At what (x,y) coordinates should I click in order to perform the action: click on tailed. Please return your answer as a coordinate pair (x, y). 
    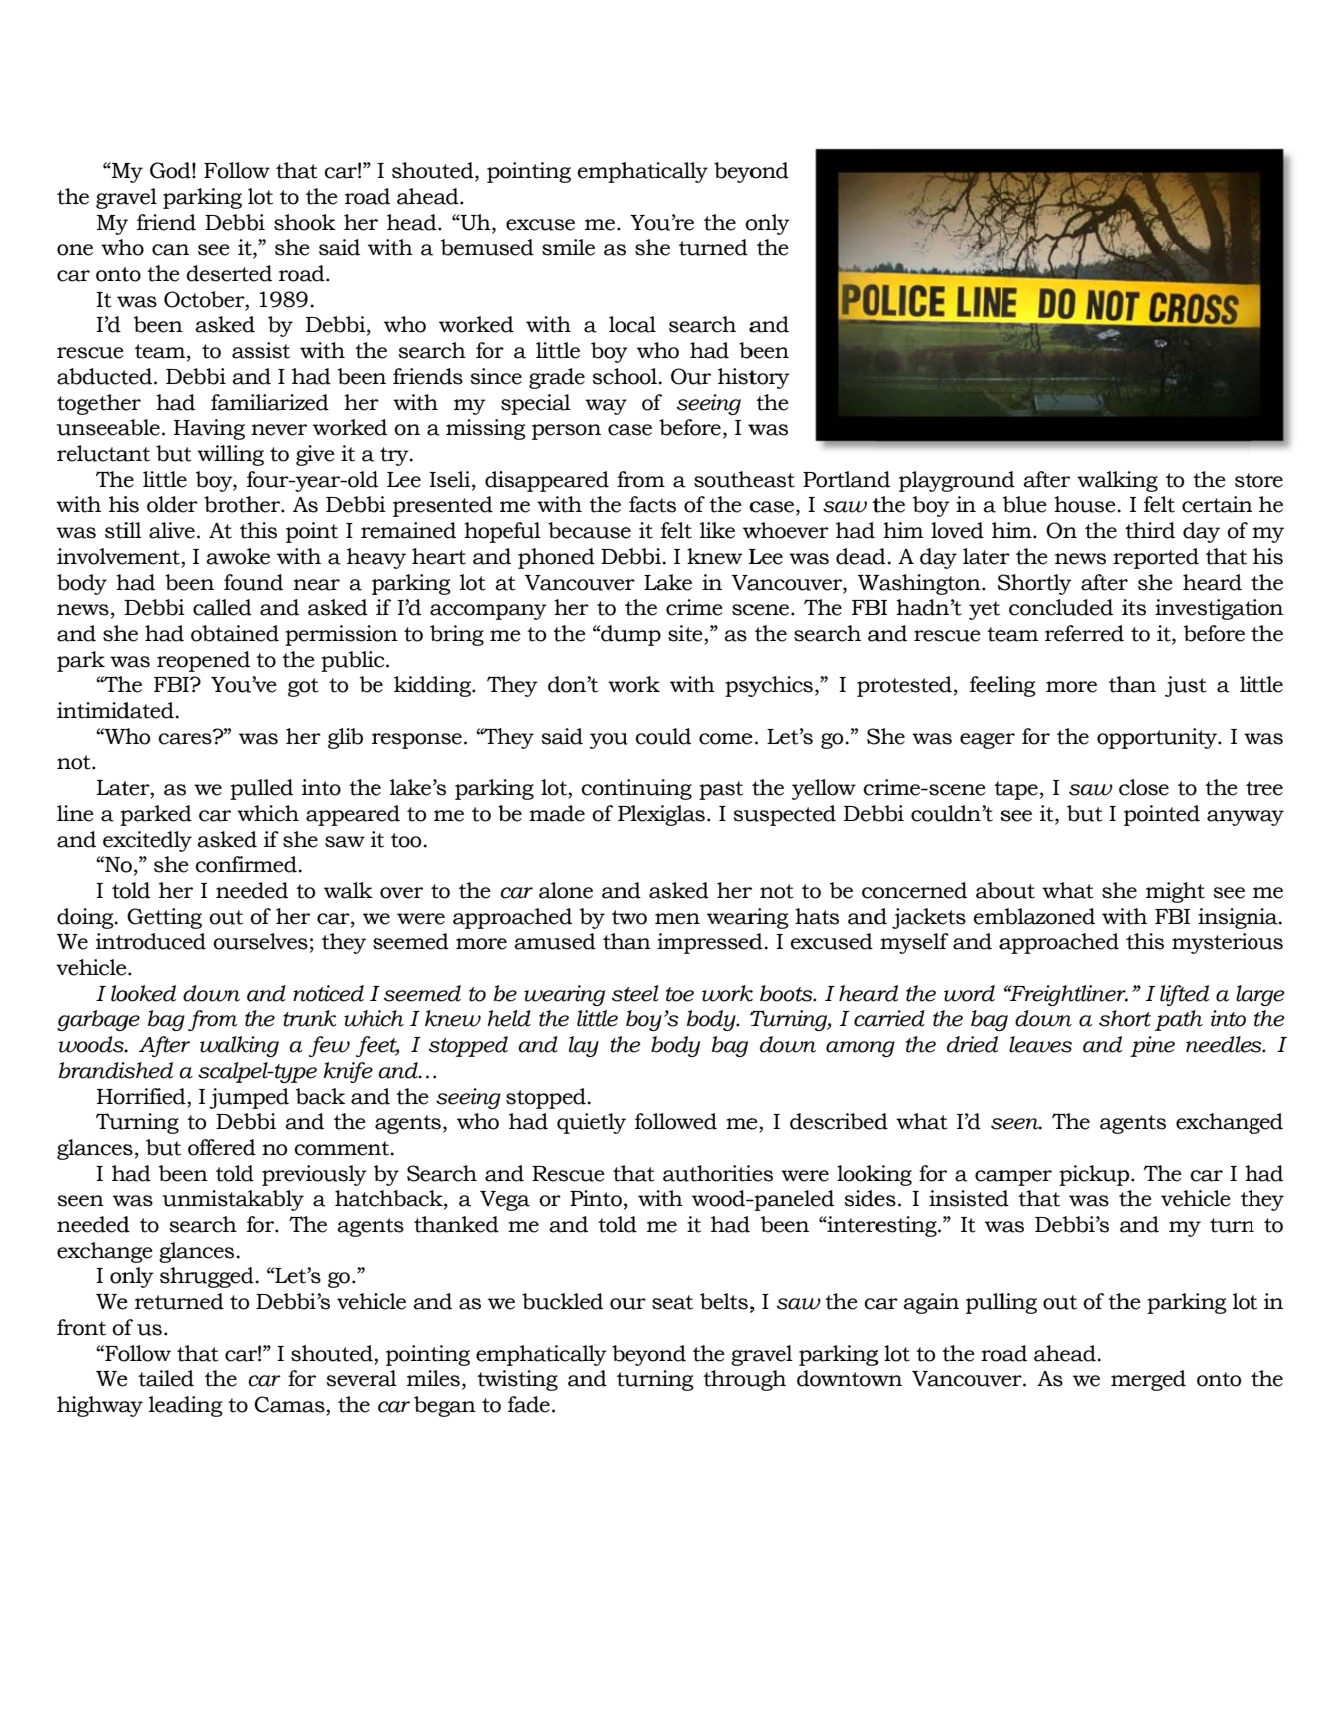
    Looking at the image, I should click on (166, 1378).
